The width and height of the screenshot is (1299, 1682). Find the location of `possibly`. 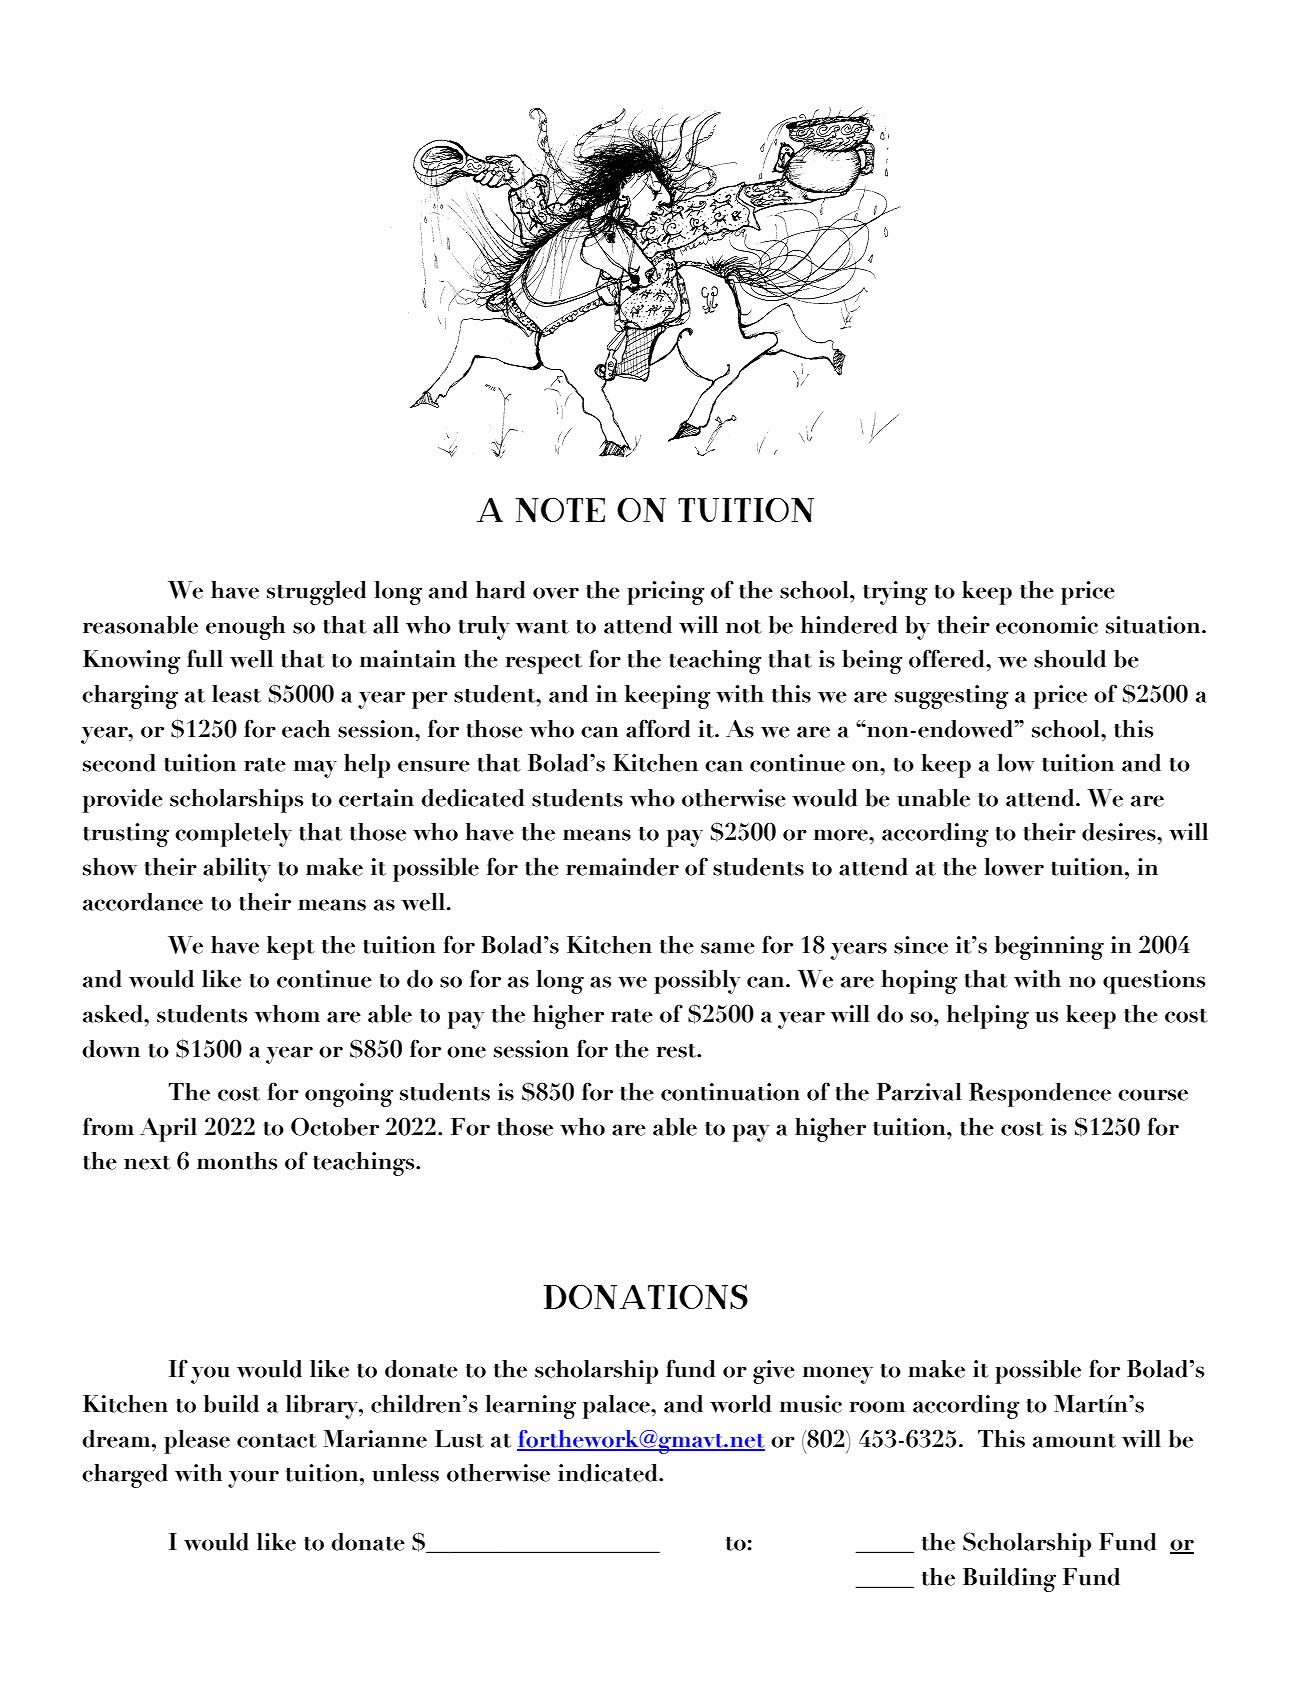

possibly is located at coordinates (697, 982).
